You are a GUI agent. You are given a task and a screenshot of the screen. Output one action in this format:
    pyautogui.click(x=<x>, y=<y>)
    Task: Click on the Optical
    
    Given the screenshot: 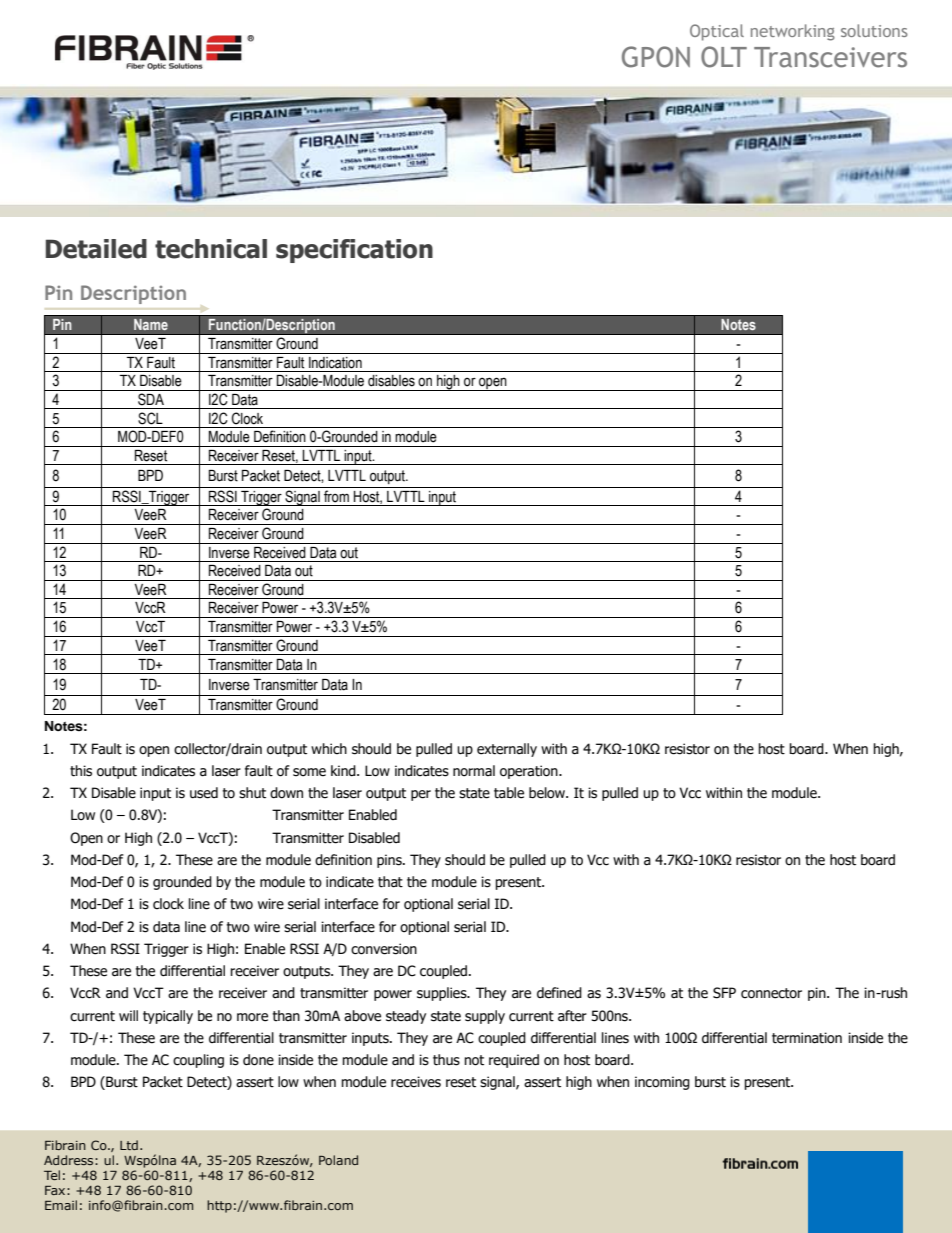 What is the action you would take?
    pyautogui.click(x=717, y=32)
